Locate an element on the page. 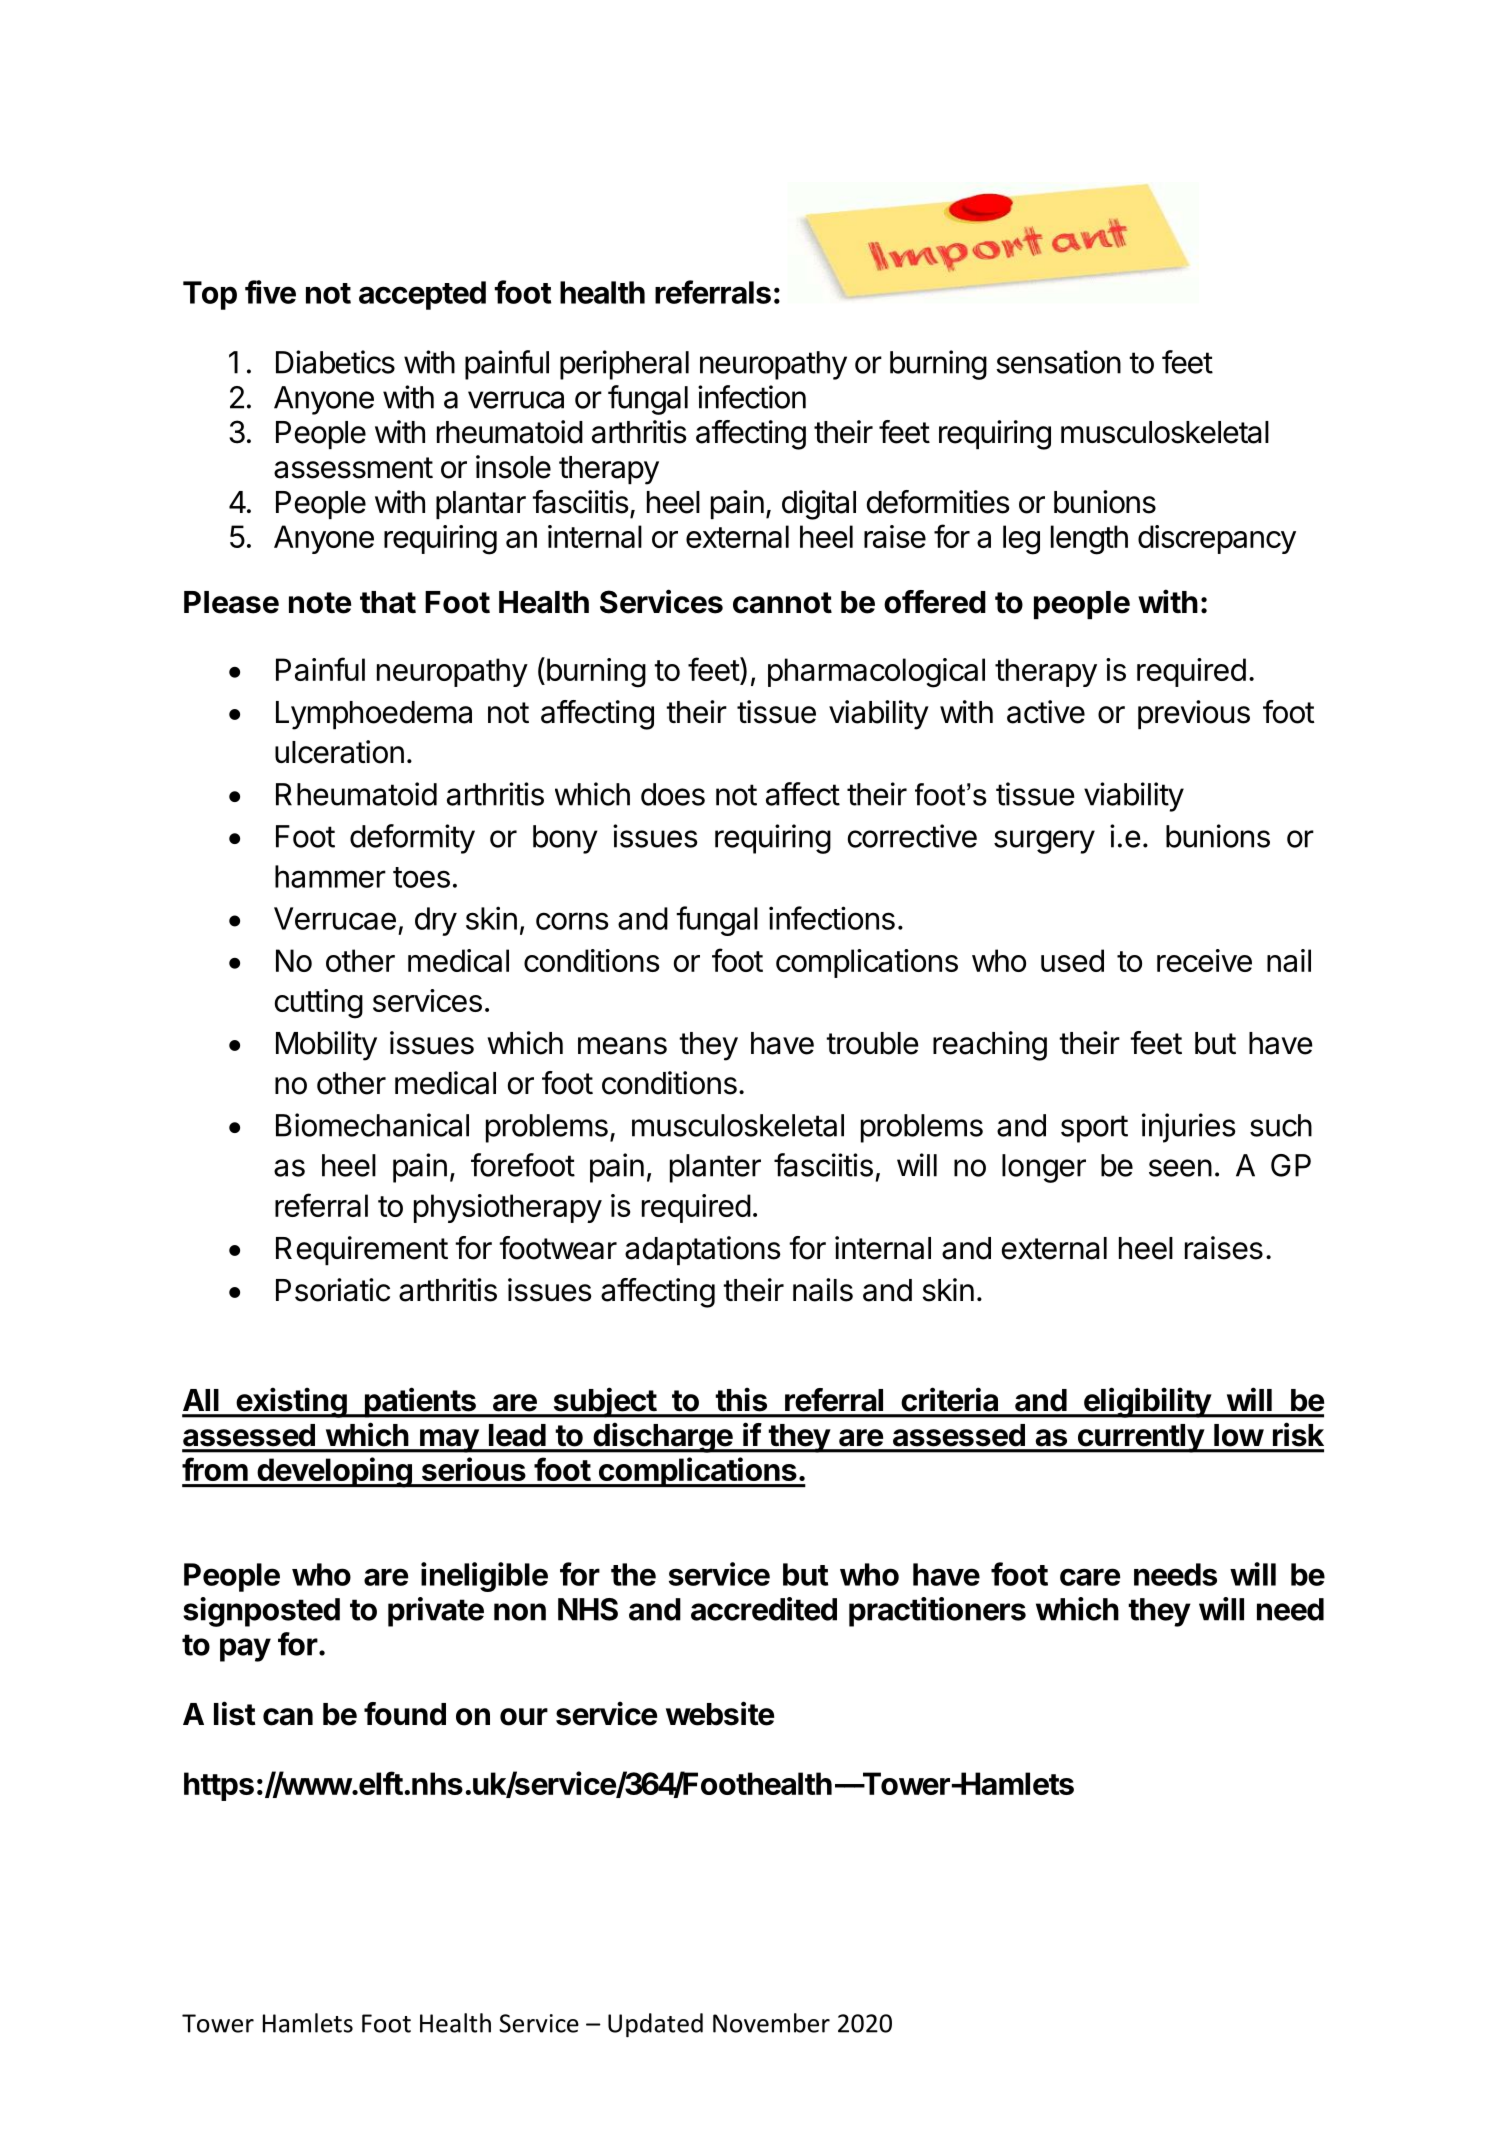 The width and height of the document is (1506, 2129). Diabetics is located at coordinates (335, 362).
